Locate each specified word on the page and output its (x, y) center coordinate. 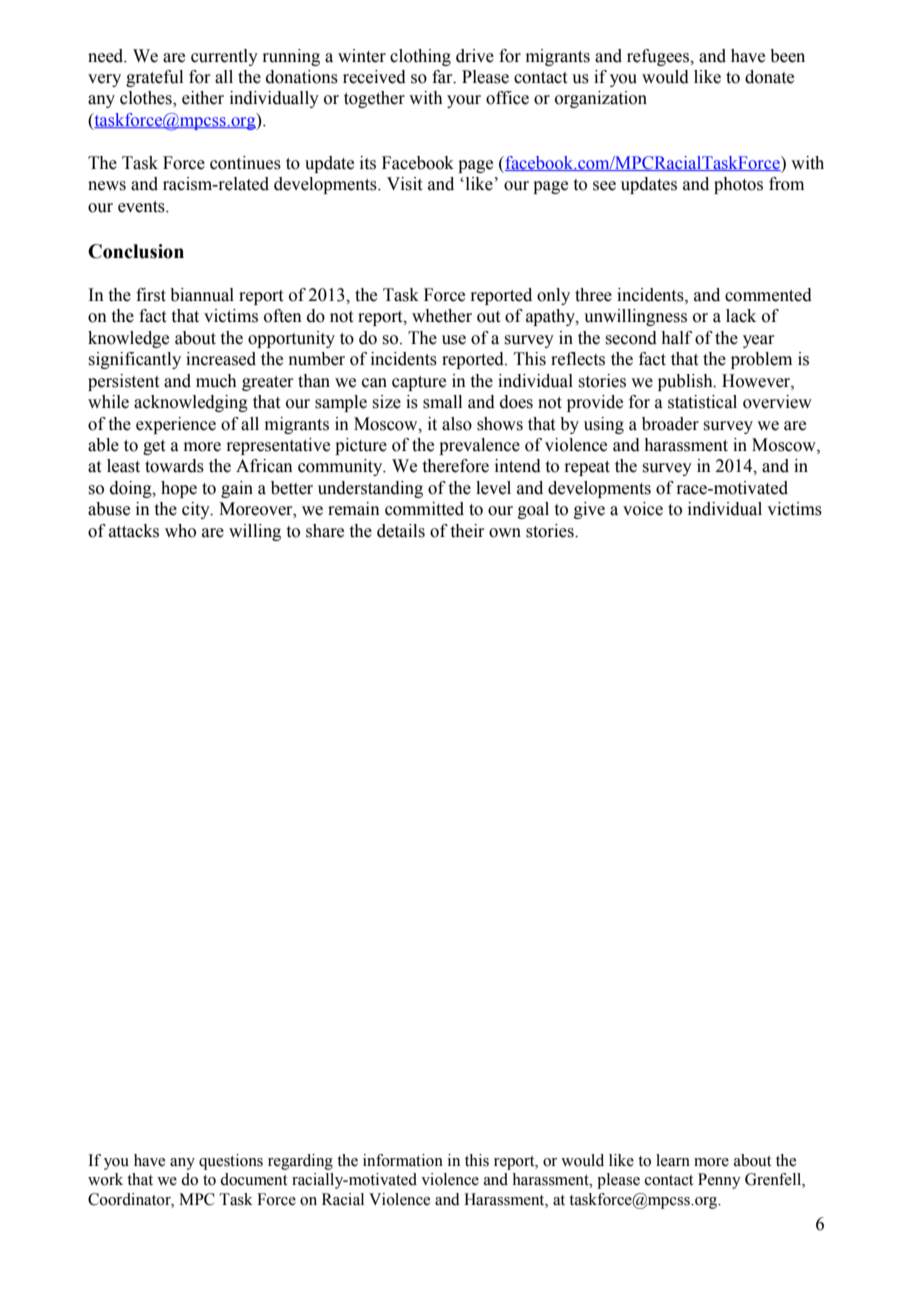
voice (643, 509)
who (180, 531)
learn (673, 1160)
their (468, 531)
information (403, 1160)
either (203, 98)
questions (231, 1162)
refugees (659, 57)
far (443, 77)
